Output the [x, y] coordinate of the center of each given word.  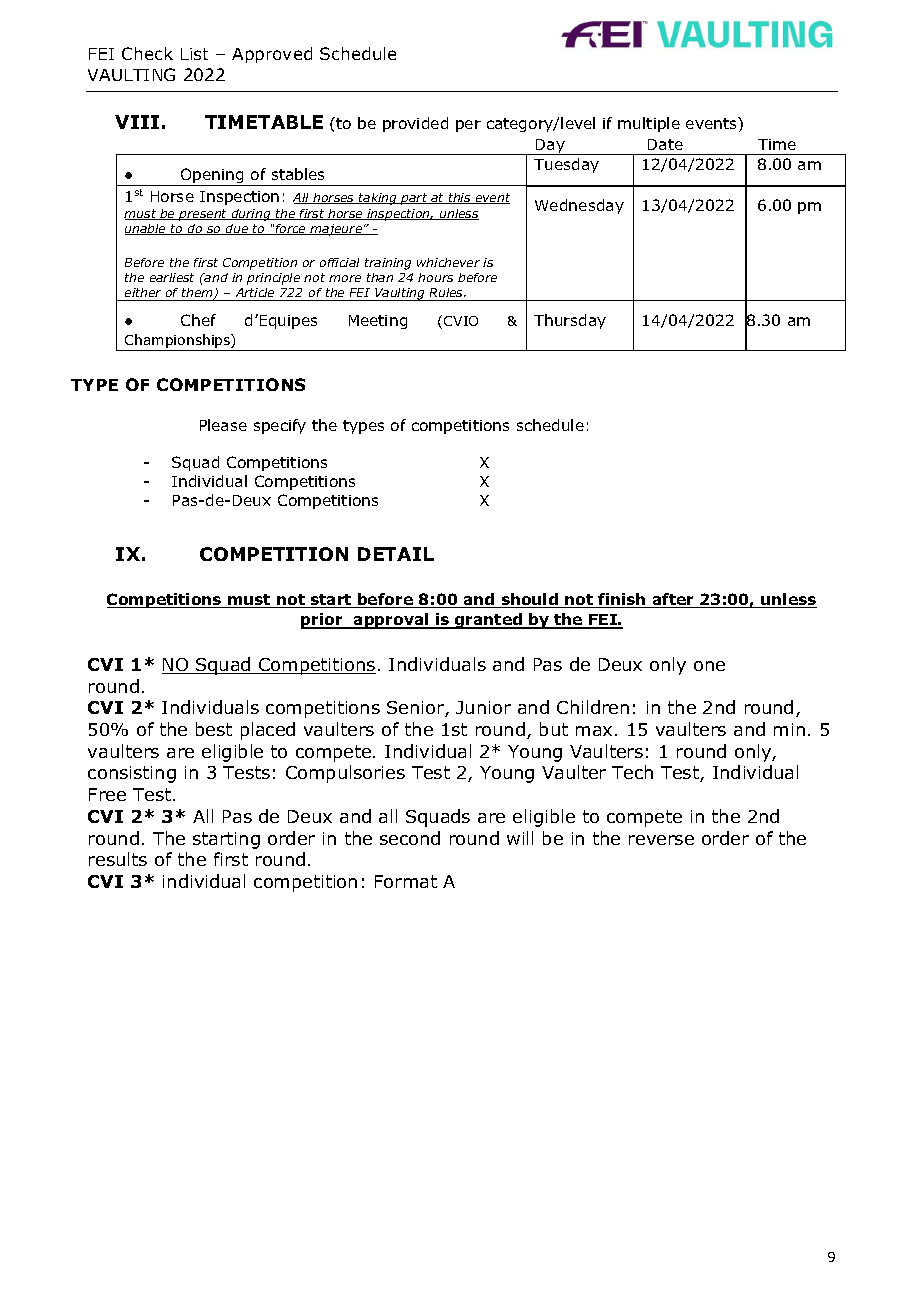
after [673, 600]
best [214, 729]
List [194, 54]
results [118, 859]
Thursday [570, 321]
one [709, 666]
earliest [172, 277]
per [468, 126]
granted [488, 621]
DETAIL [396, 554]
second [410, 838]
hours [435, 277]
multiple [649, 124]
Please [223, 425]
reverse [661, 840]
